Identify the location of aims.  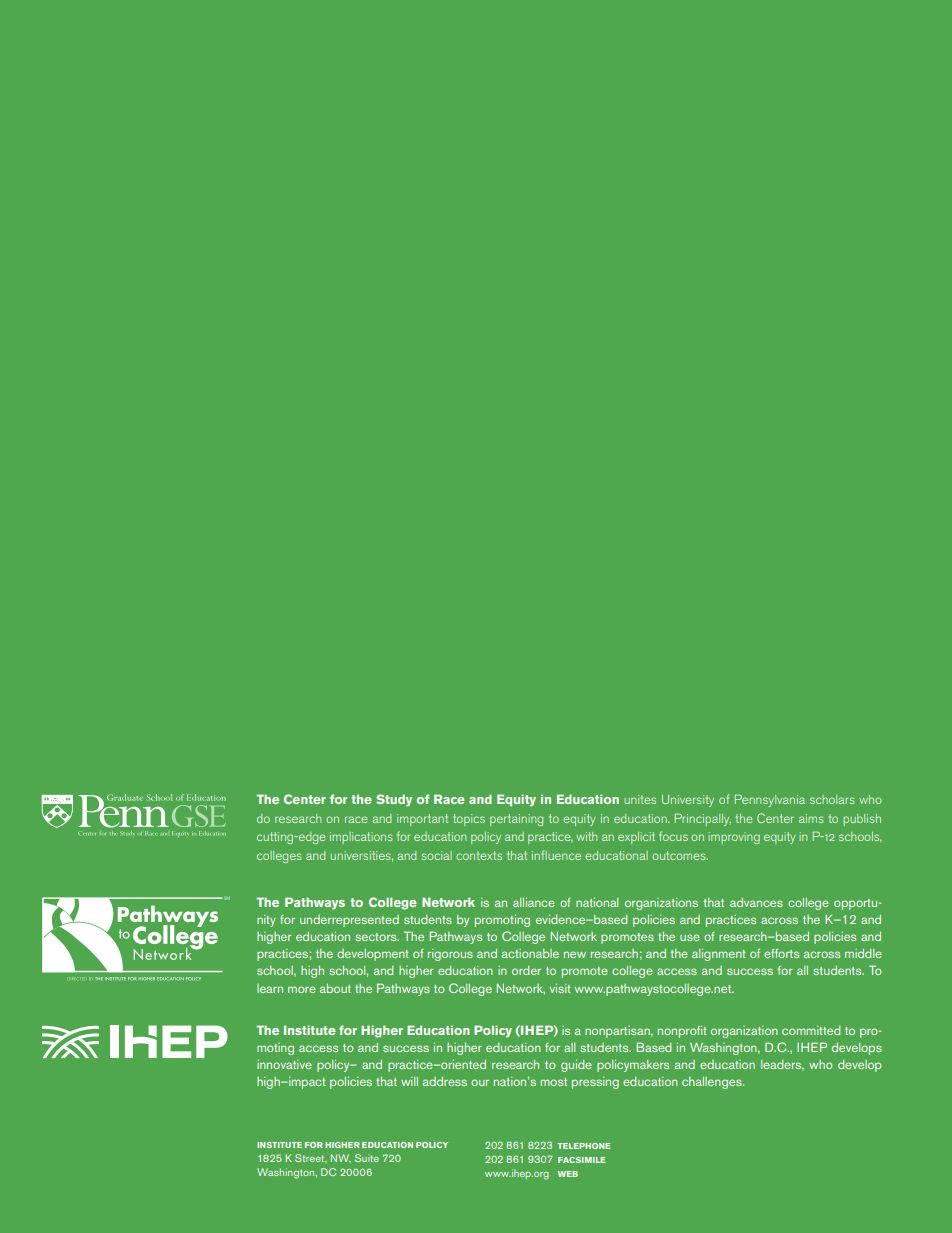
(811, 818).
